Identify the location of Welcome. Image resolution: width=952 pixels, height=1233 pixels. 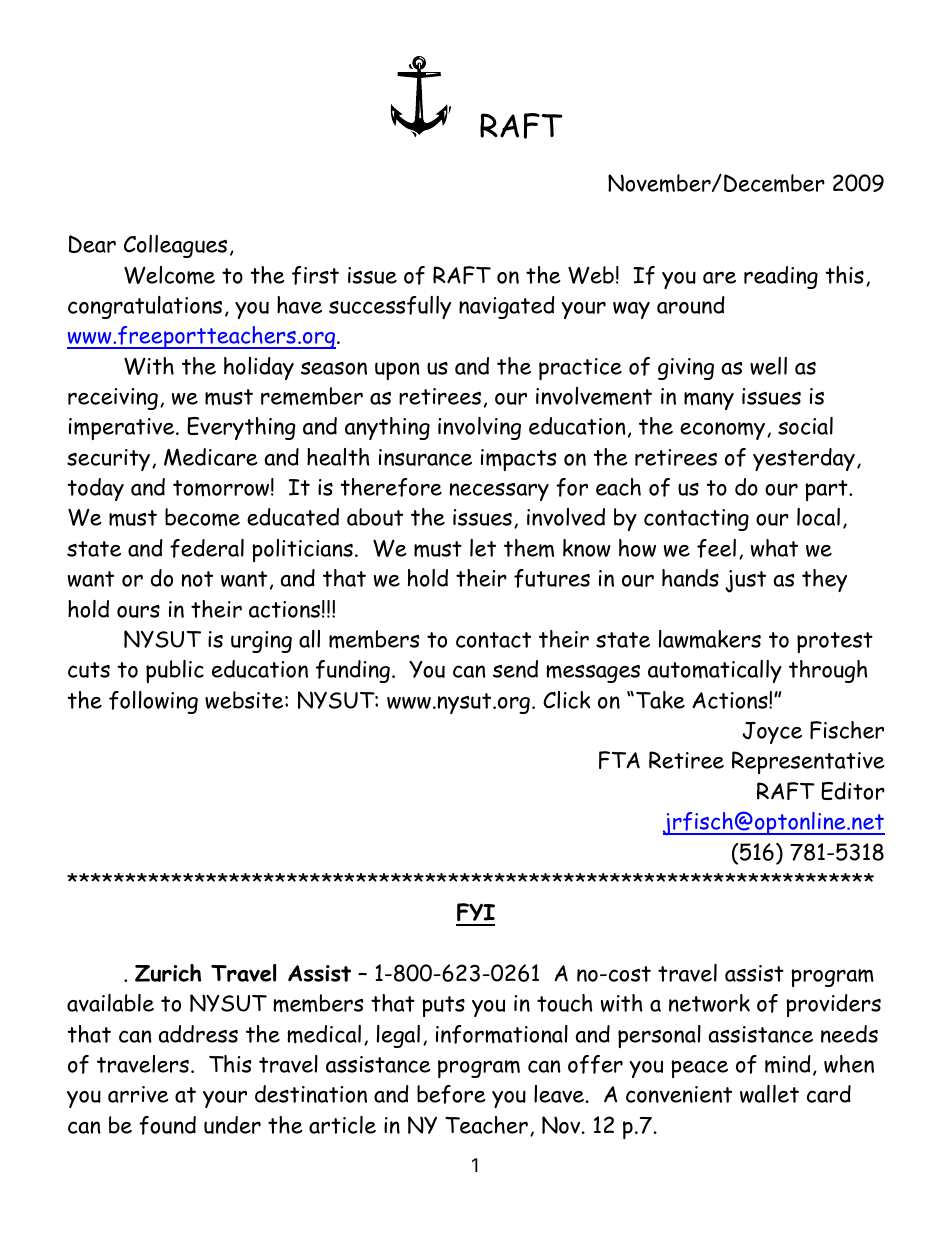
(169, 275).
